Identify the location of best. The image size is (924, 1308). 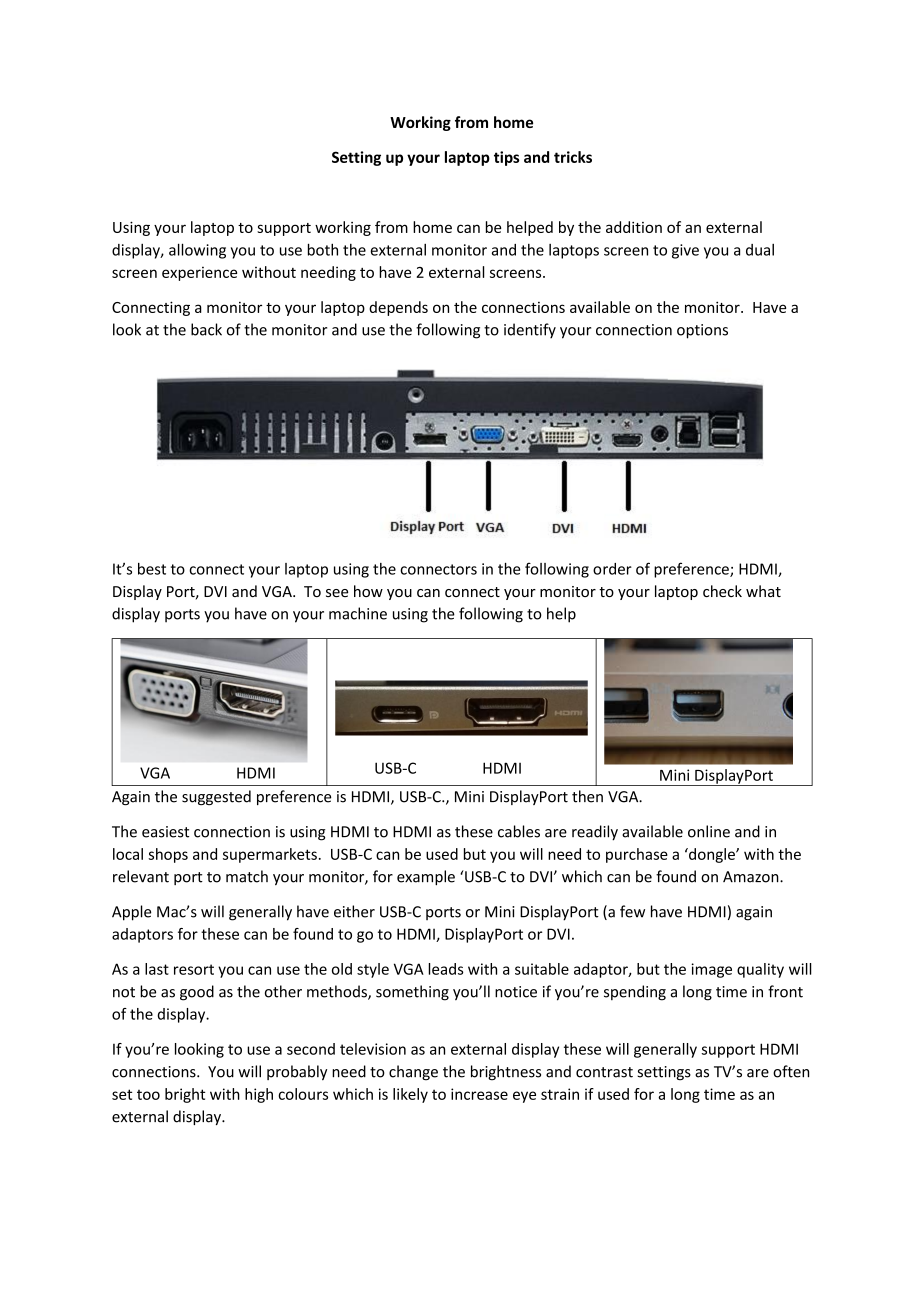
(152, 569).
